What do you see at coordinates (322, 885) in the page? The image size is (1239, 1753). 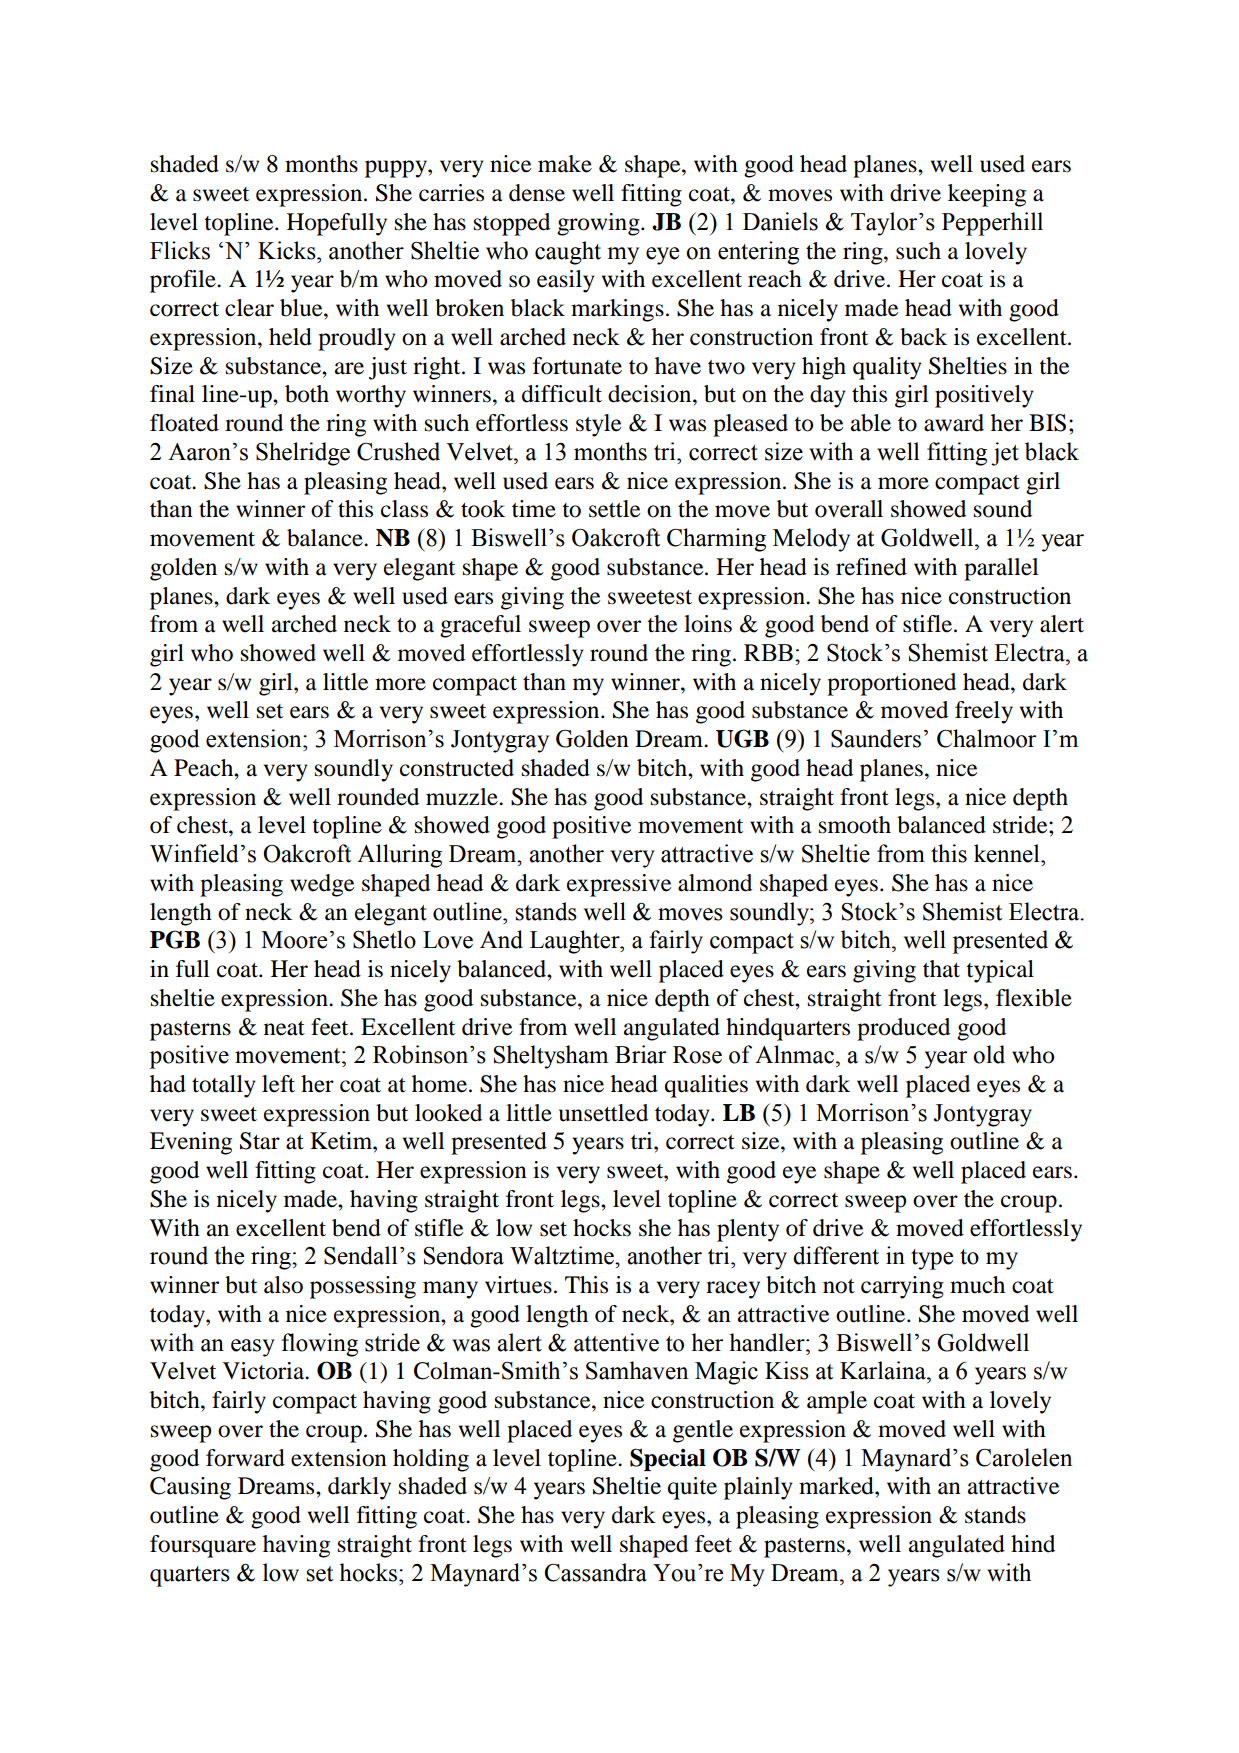 I see `wedge` at bounding box center [322, 885].
